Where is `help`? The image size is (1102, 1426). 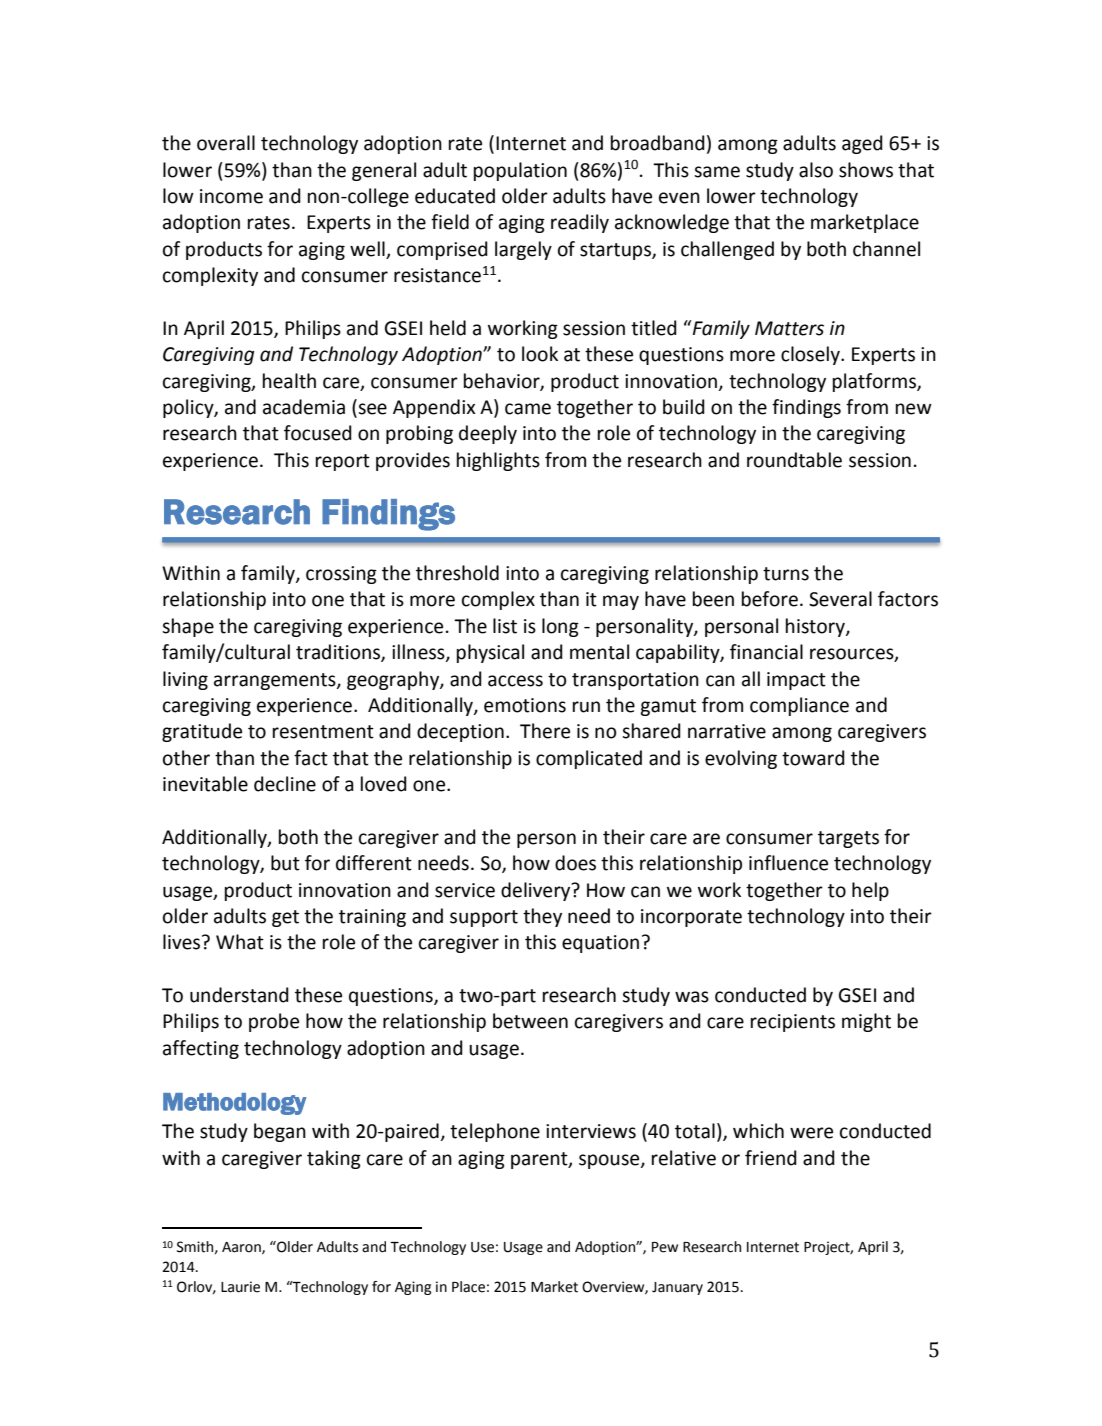
help is located at coordinates (870, 891).
